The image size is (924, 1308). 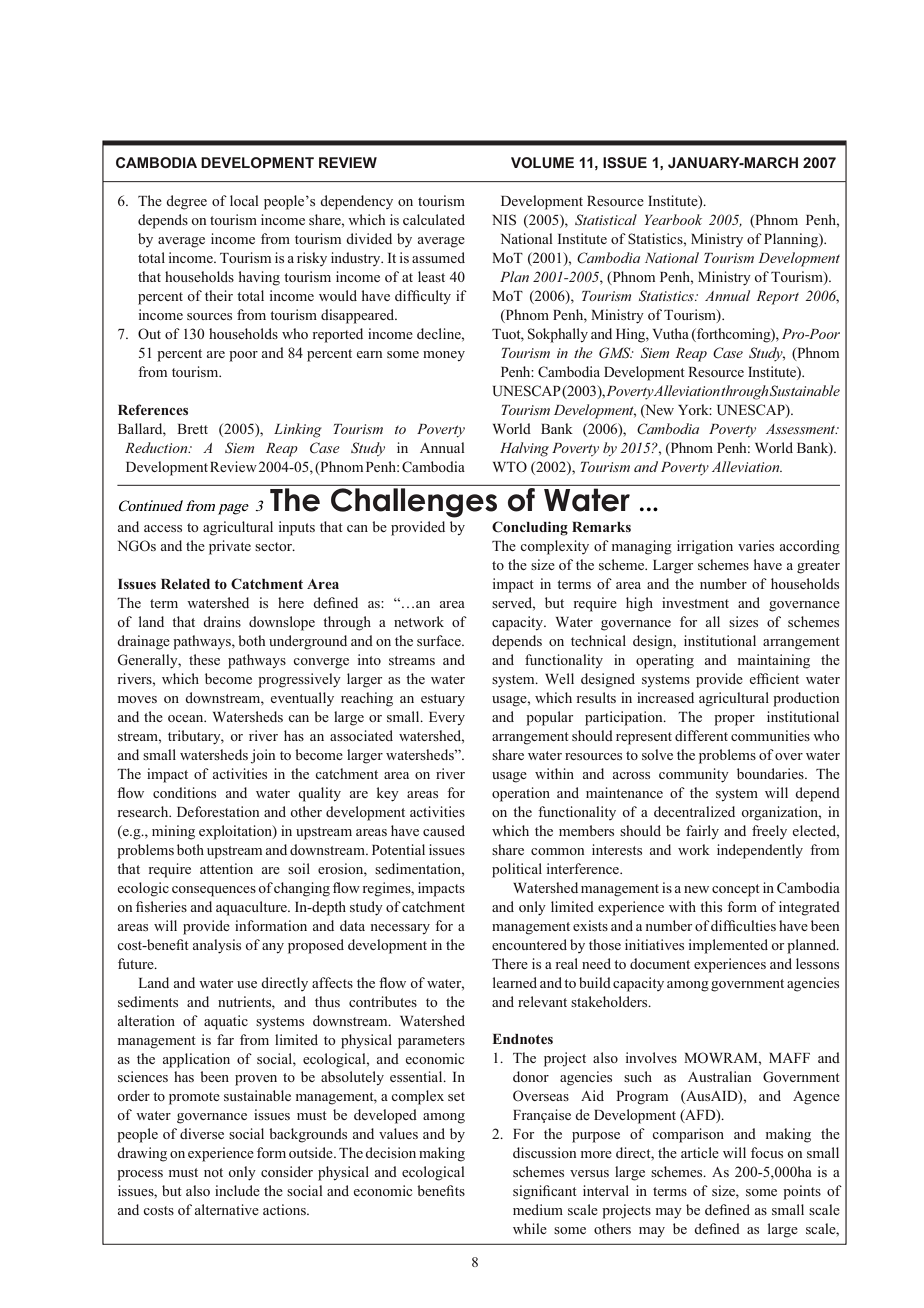 I want to click on implemented, so click(x=728, y=946).
